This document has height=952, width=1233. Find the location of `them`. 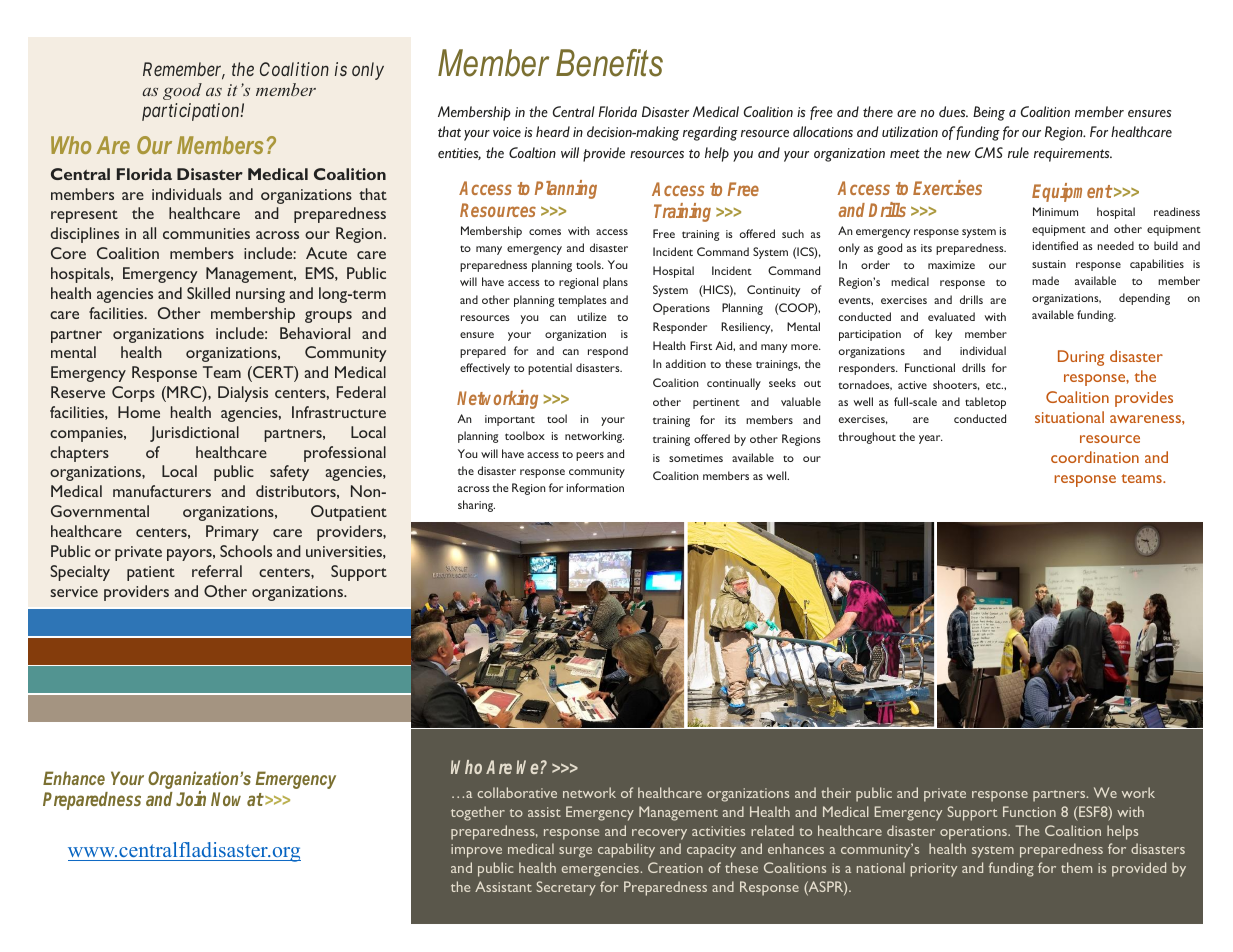

them is located at coordinates (1076, 867).
